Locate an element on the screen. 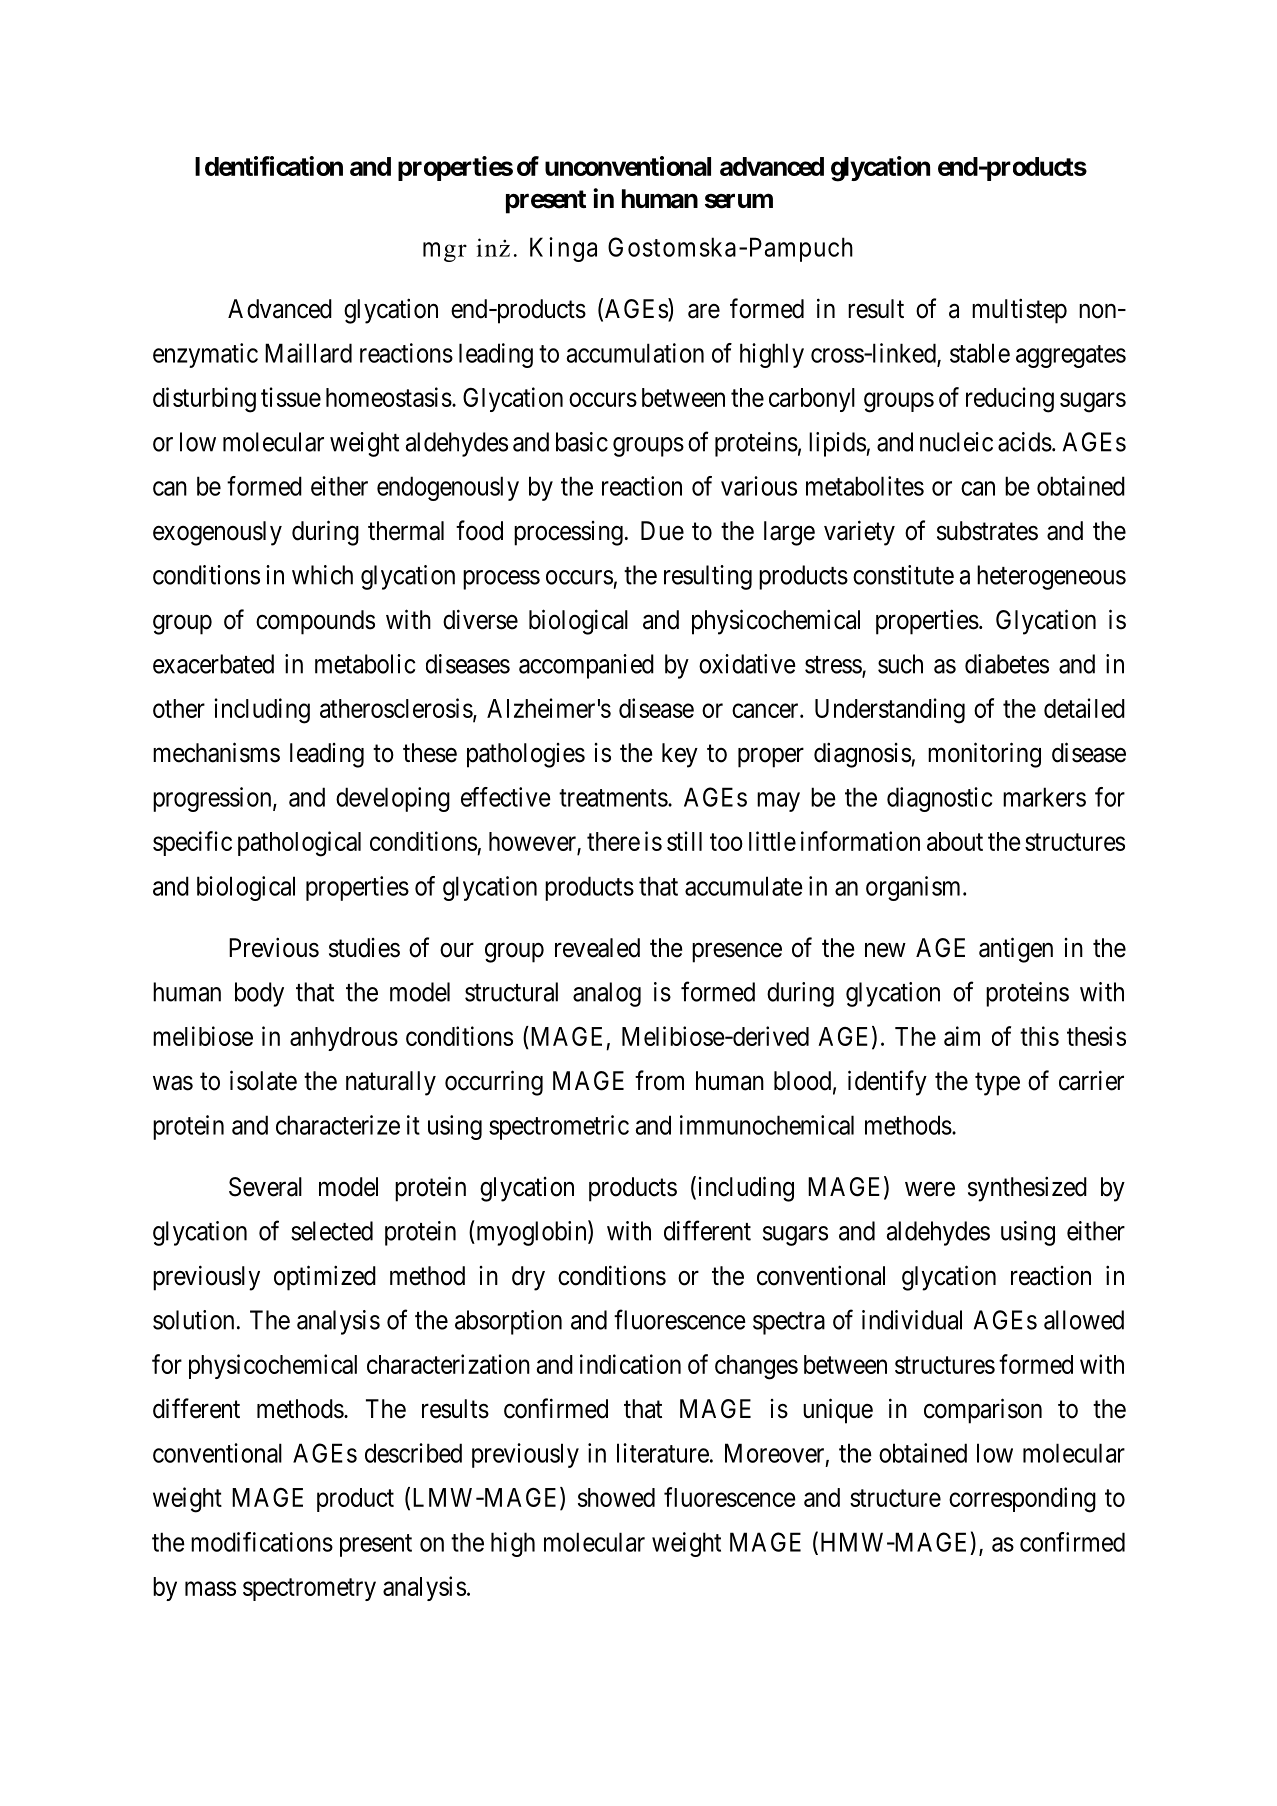 Image resolution: width=1277 pixels, height=1806 pixels. isolate is located at coordinates (263, 1080).
